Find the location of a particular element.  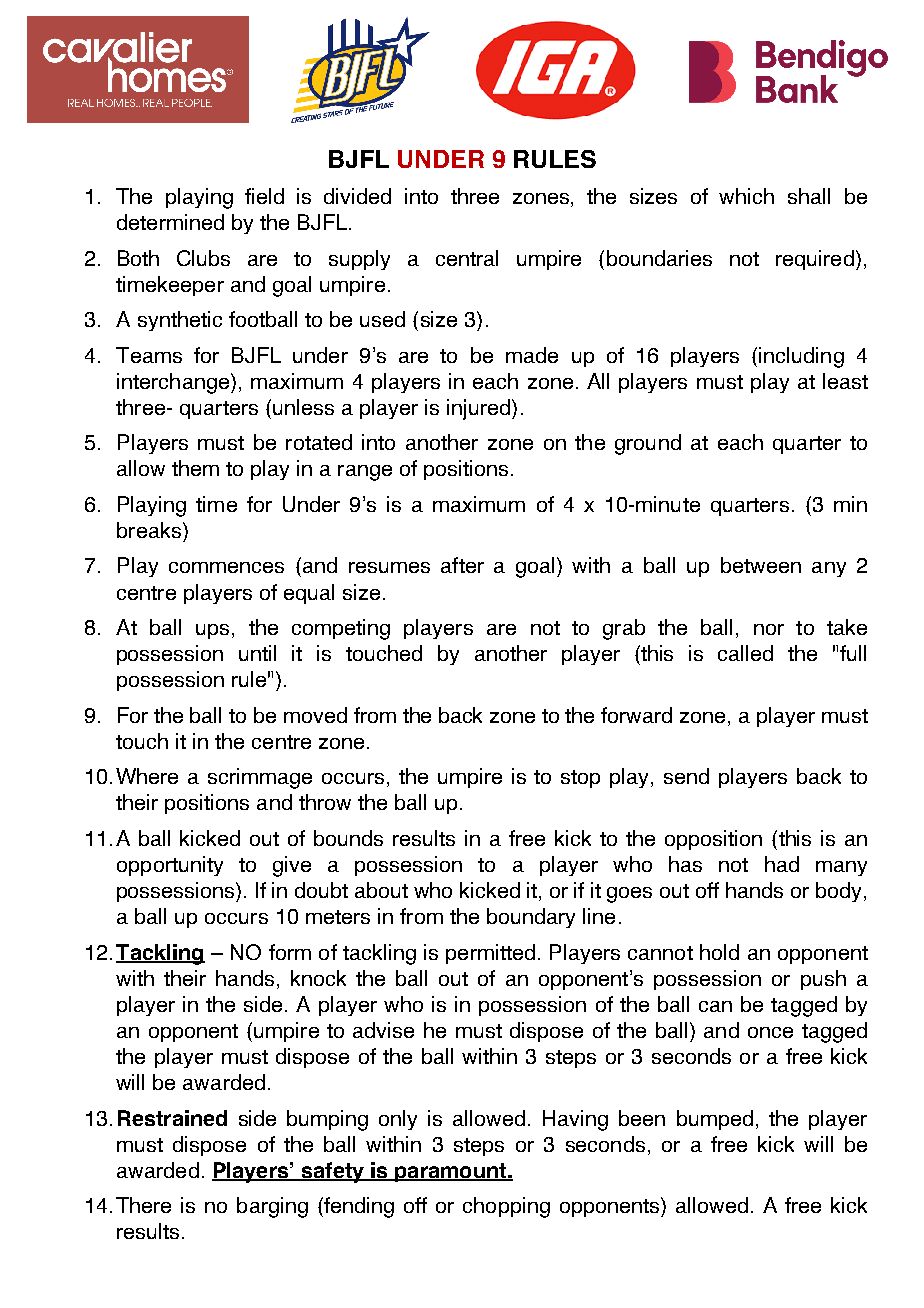

stop is located at coordinates (580, 779).
